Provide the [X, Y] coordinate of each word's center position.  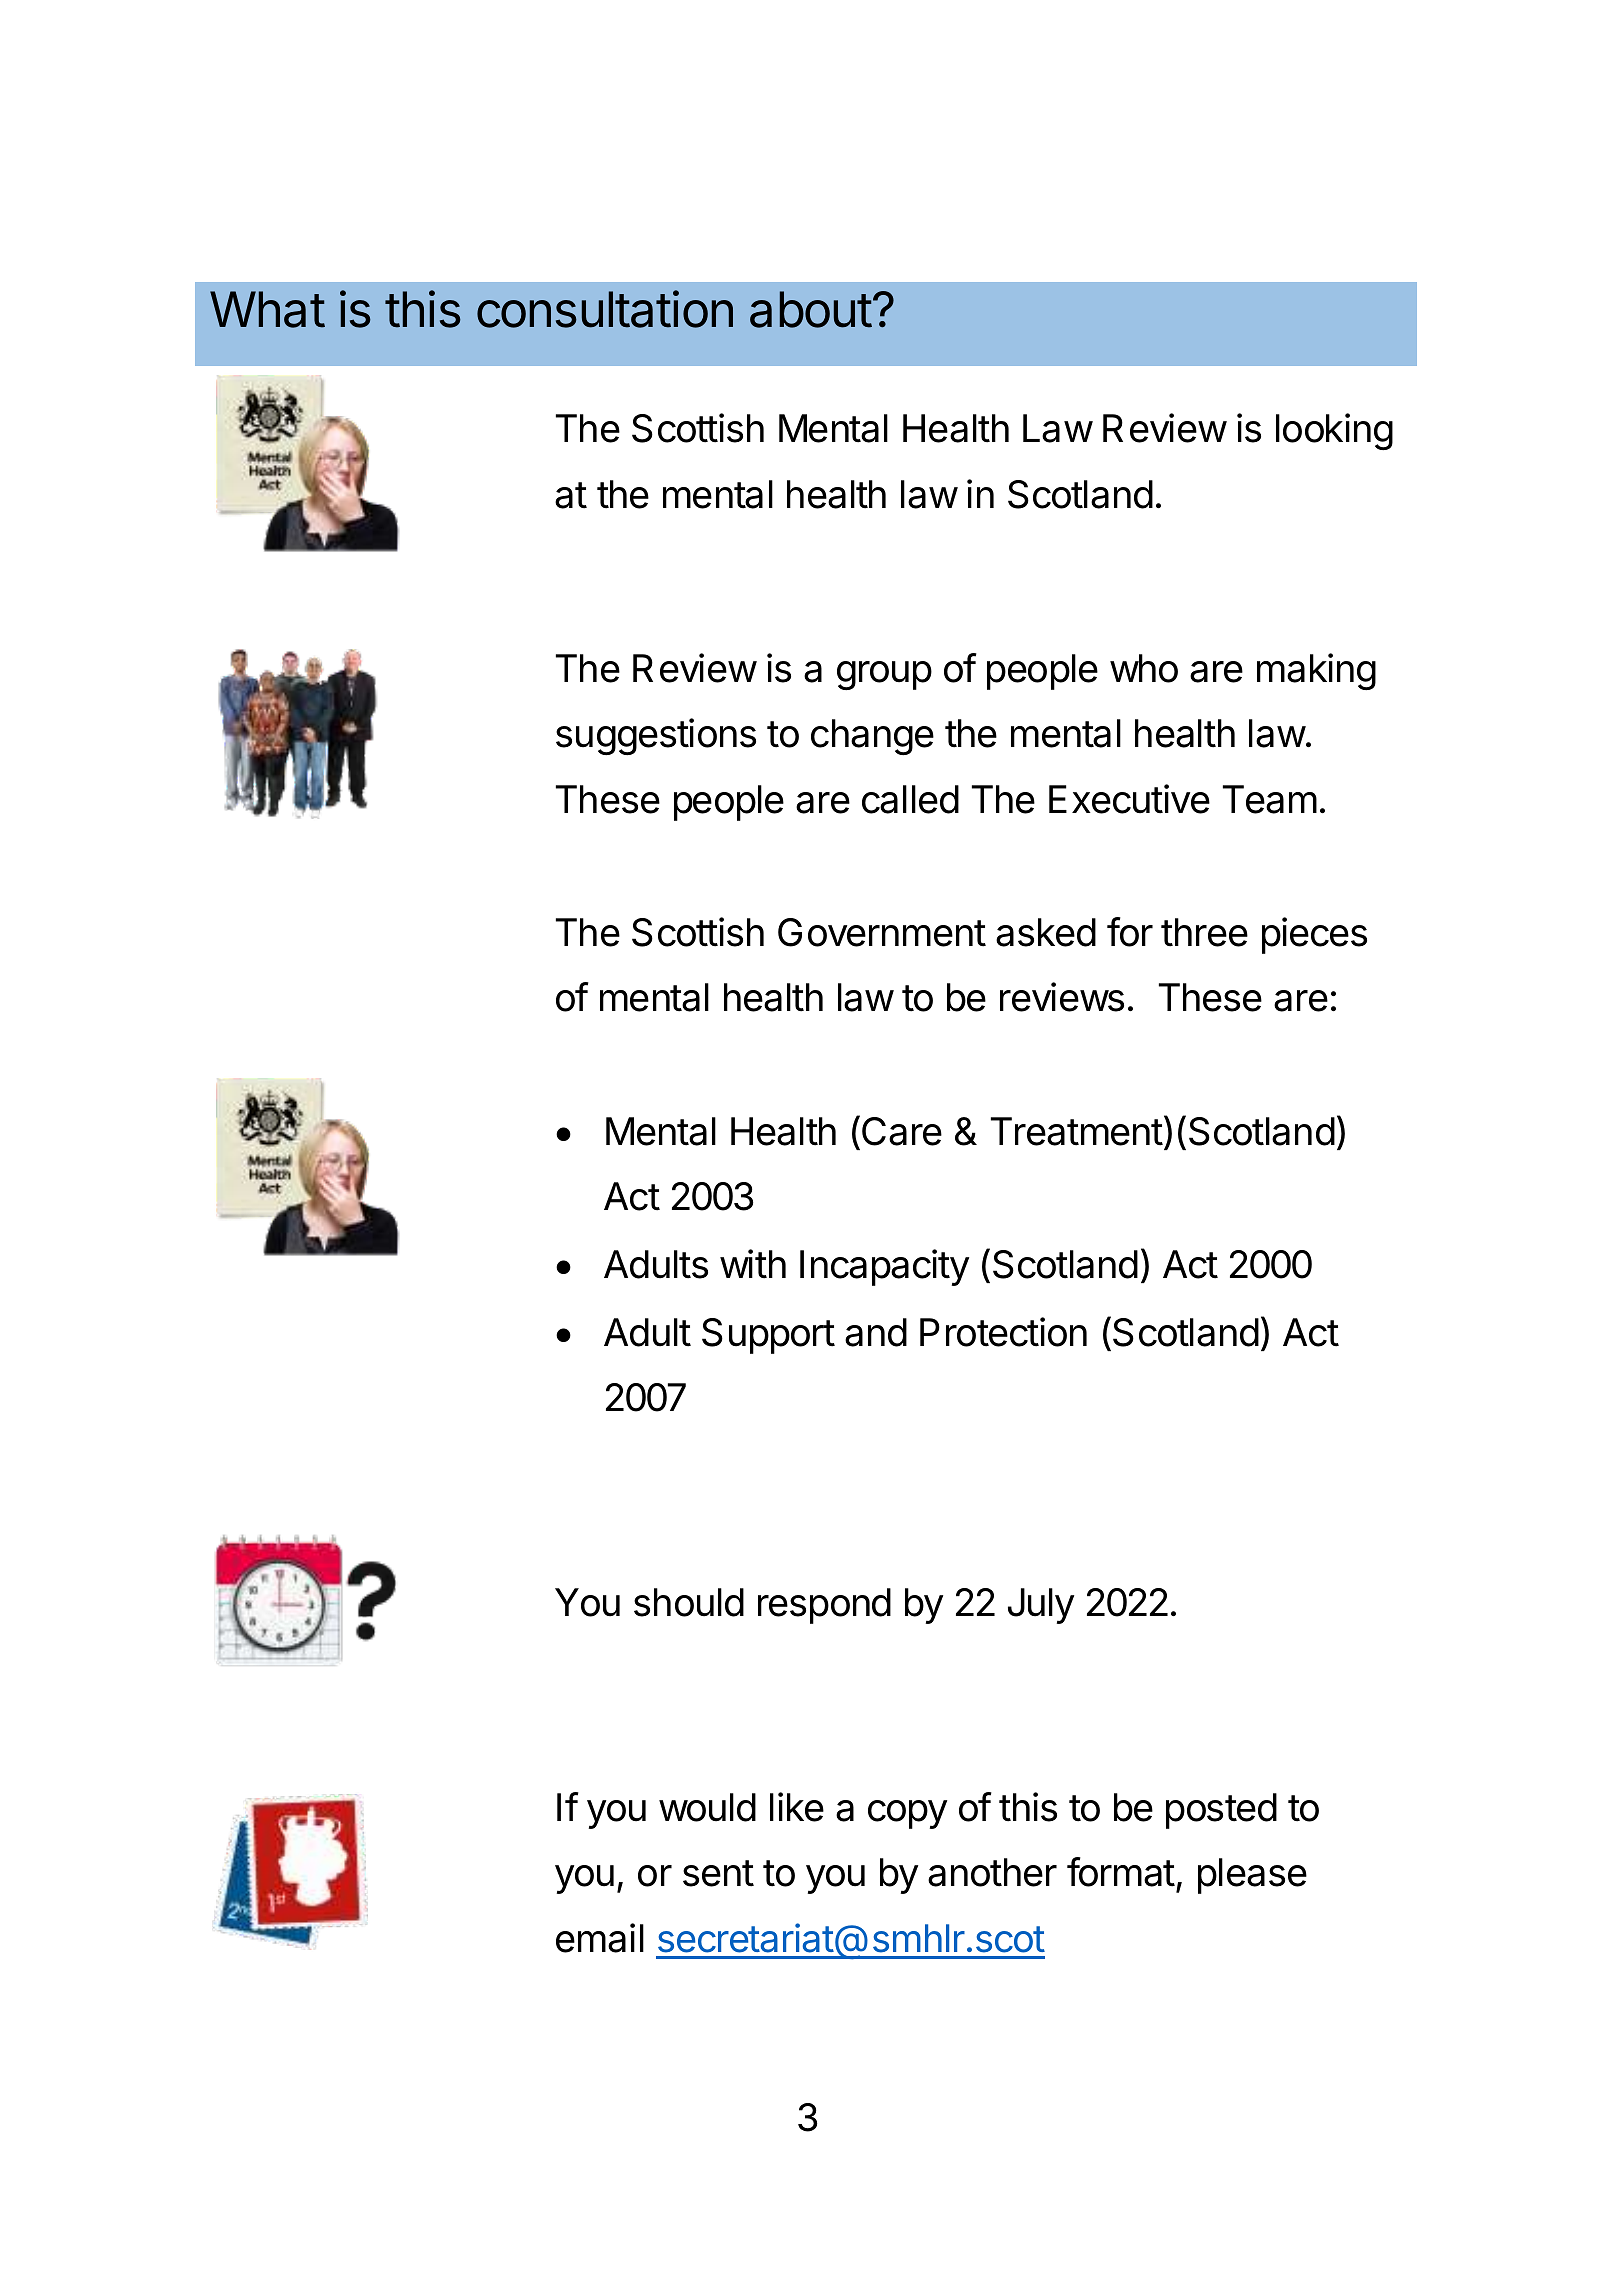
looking [1334, 431]
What [267, 309]
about [811, 309]
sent [718, 1873]
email [600, 1938]
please [1252, 1876]
